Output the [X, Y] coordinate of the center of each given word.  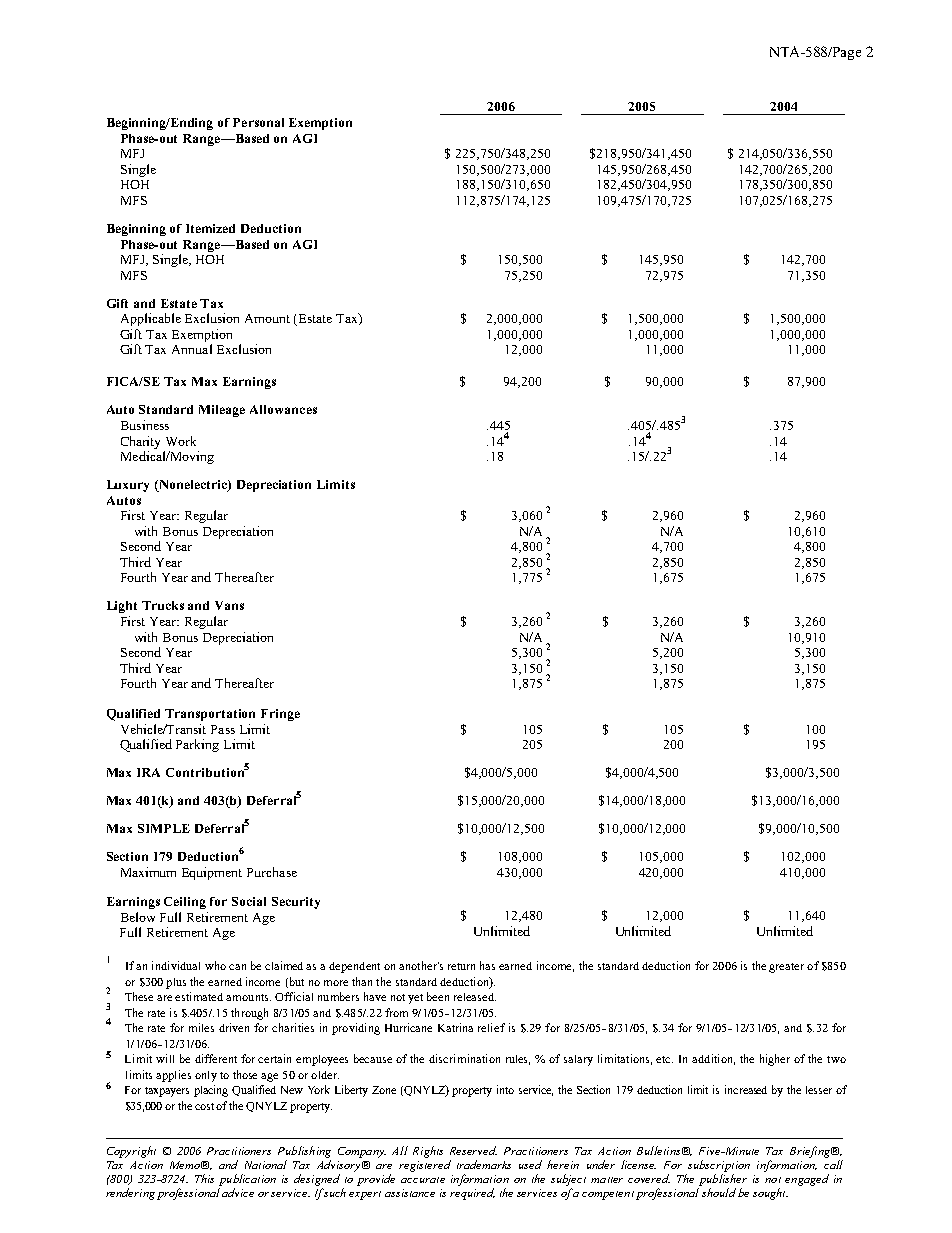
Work [181, 441]
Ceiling [185, 903]
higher [775, 1060]
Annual [192, 349]
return [461, 966]
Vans [229, 605]
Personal [258, 122]
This [204, 1178]
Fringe [280, 715]
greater [786, 968]
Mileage [222, 411]
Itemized [210, 228]
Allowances [283, 409]
